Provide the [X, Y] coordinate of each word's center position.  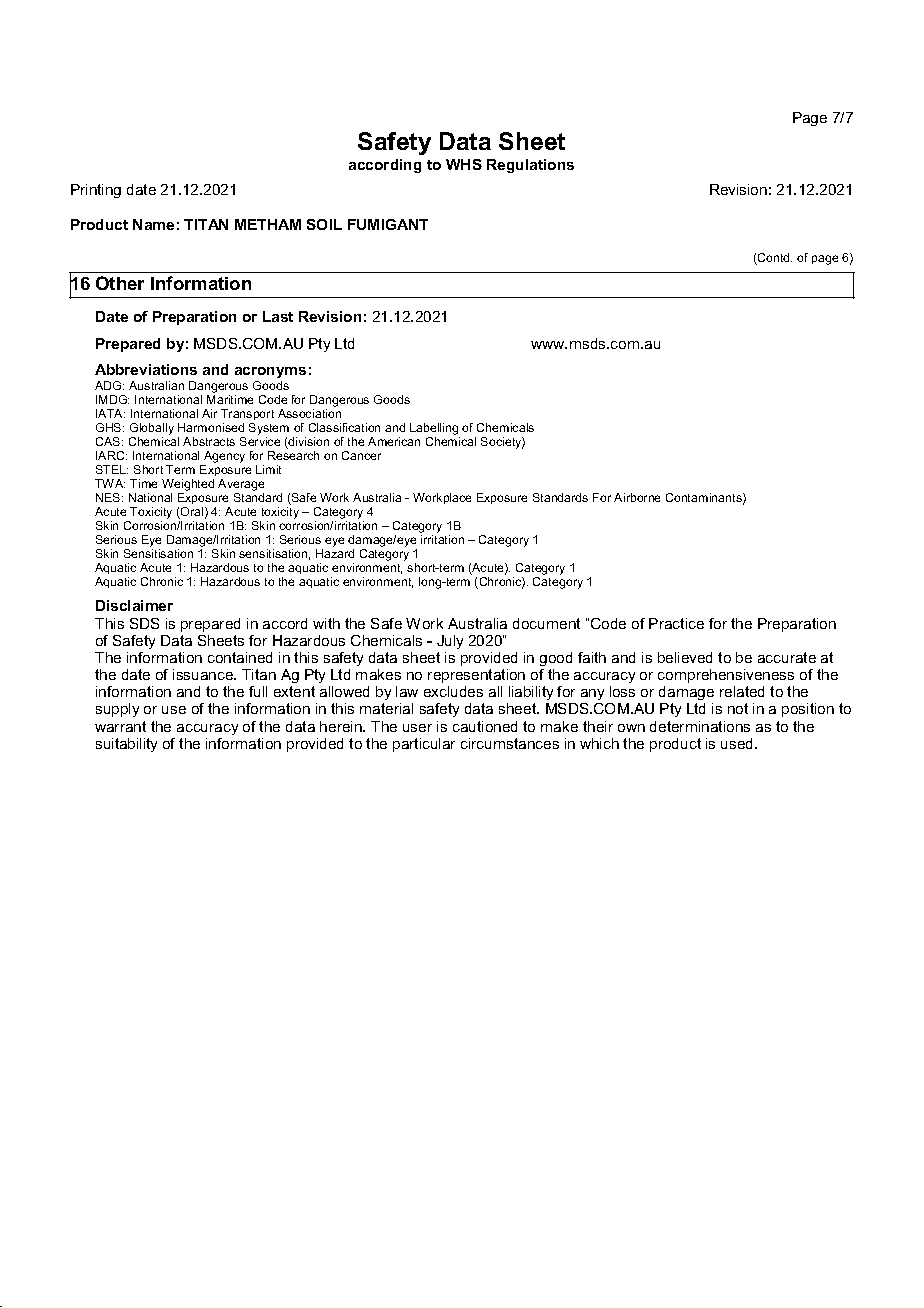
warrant [120, 726]
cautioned [485, 726]
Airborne [637, 497]
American [394, 441]
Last [278, 316]
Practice [676, 623]
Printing [96, 191]
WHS [464, 164]
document [546, 623]
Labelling [434, 429]
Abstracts [209, 441]
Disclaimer [134, 605]
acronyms [270, 372]
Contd [774, 259]
